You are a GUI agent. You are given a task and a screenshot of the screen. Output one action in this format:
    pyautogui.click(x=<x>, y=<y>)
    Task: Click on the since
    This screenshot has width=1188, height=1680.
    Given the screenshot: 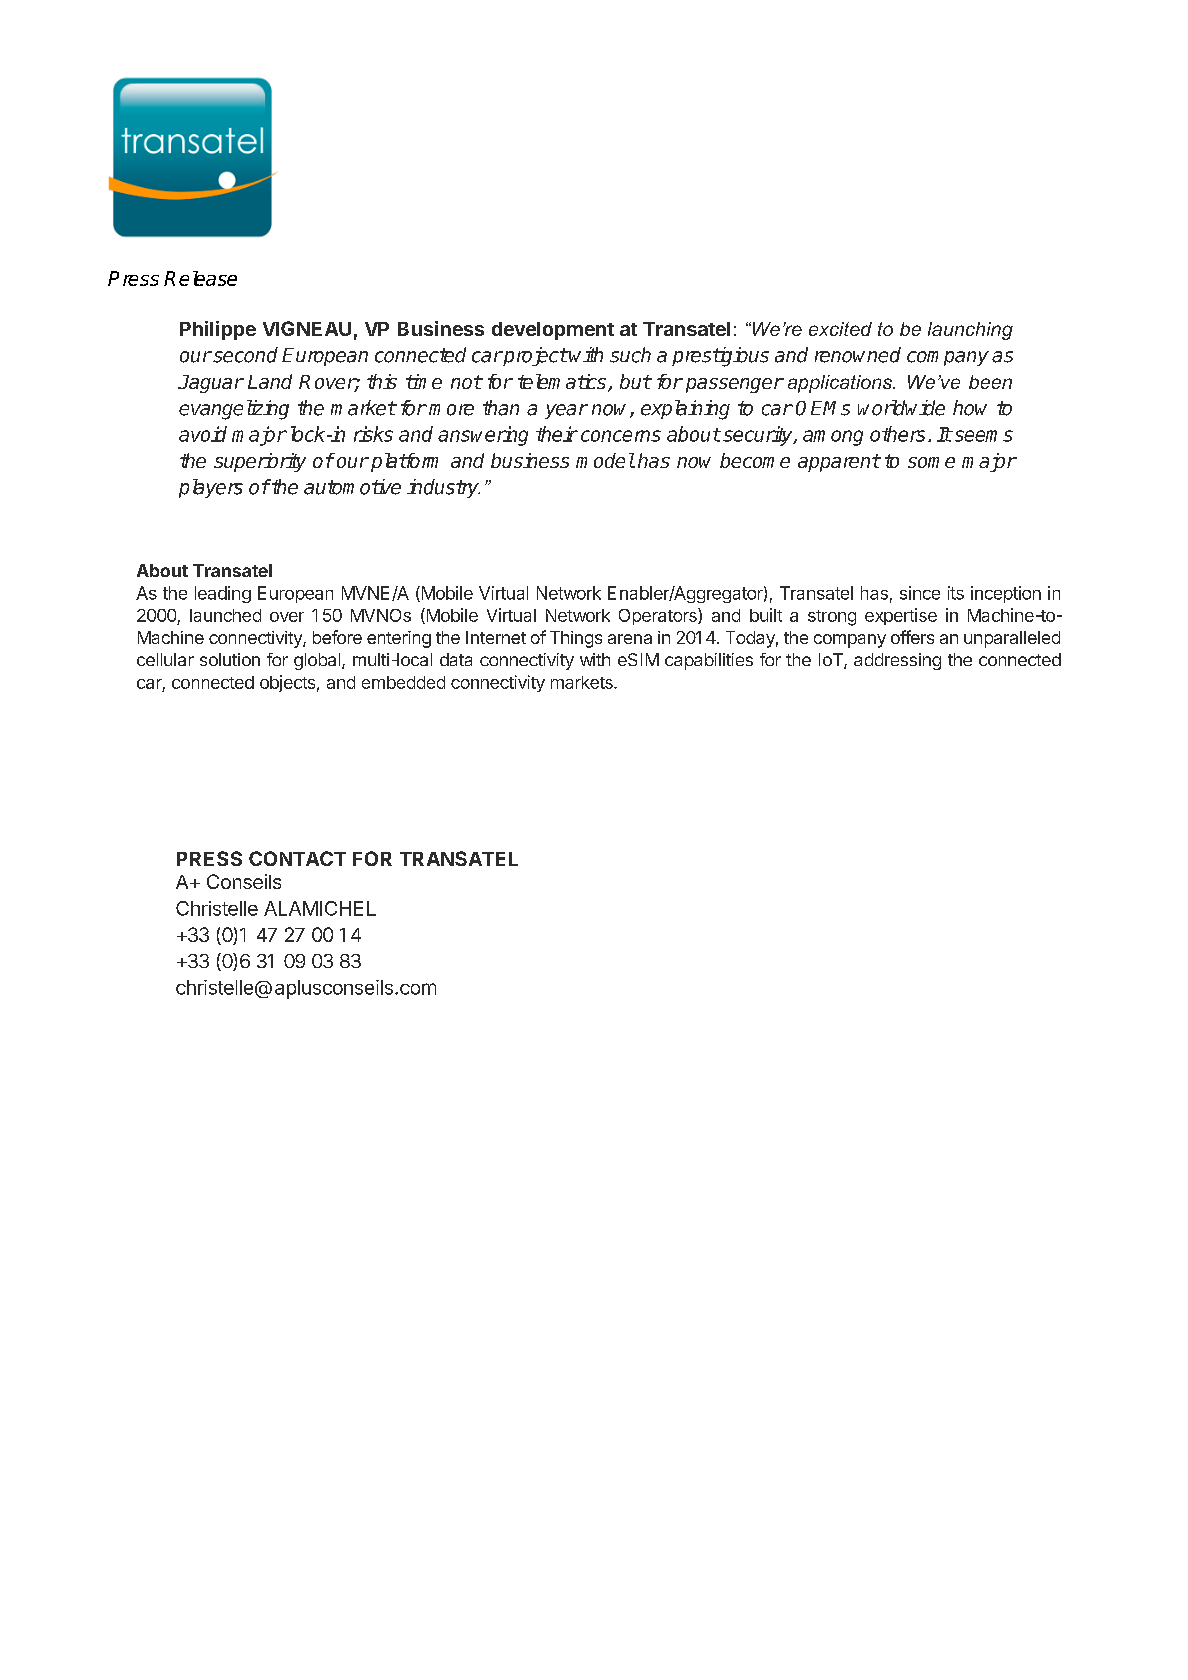 What is the action you would take?
    pyautogui.click(x=920, y=593)
